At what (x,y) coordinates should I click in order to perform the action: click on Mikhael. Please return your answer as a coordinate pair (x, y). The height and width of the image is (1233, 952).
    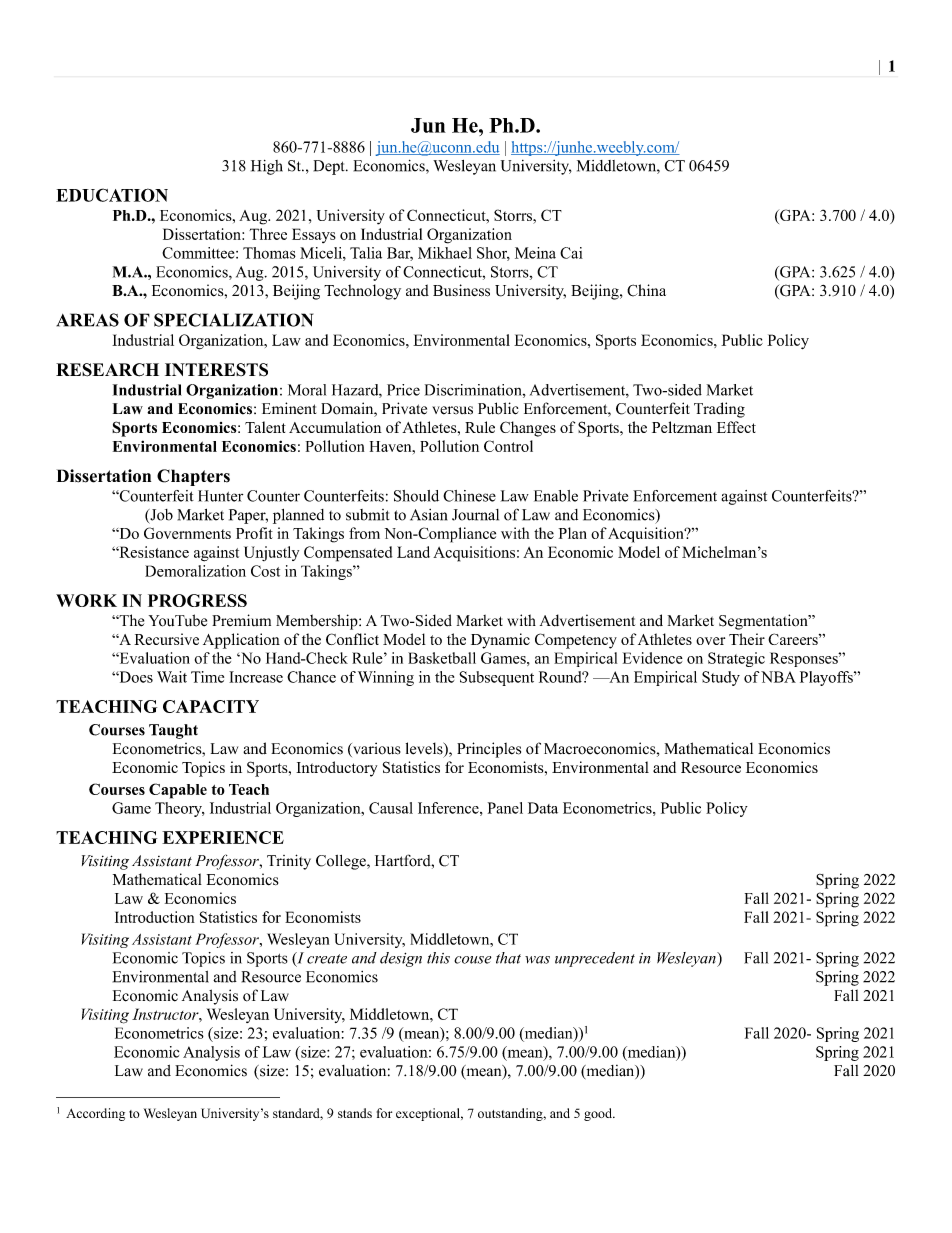
    Looking at the image, I should click on (445, 253).
